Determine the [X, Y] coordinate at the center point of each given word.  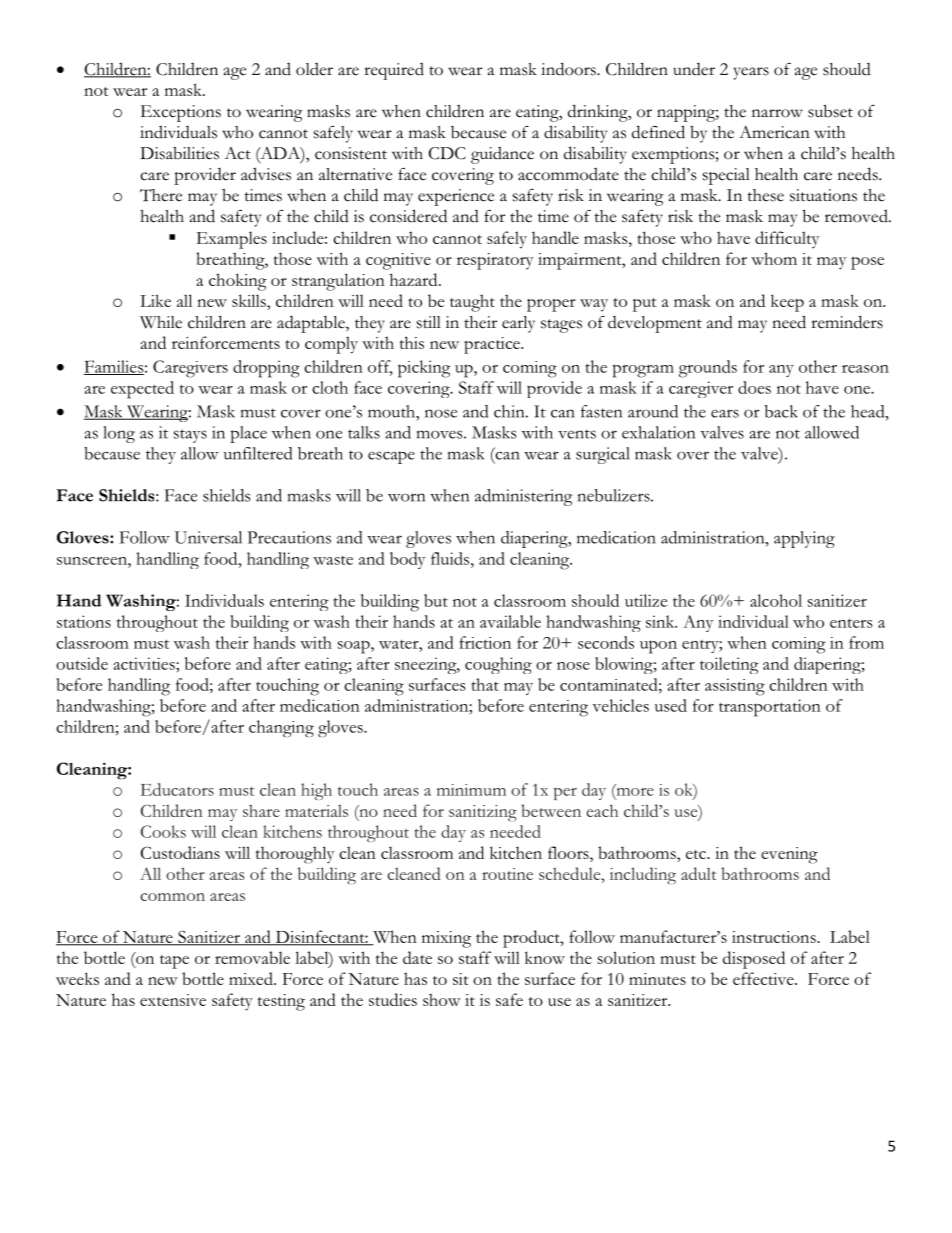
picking [424, 369]
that [485, 684]
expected [142, 390]
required [394, 71]
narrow [777, 113]
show [442, 999]
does [754, 387]
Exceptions [181, 113]
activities [145, 663]
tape [174, 962]
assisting [735, 687]
